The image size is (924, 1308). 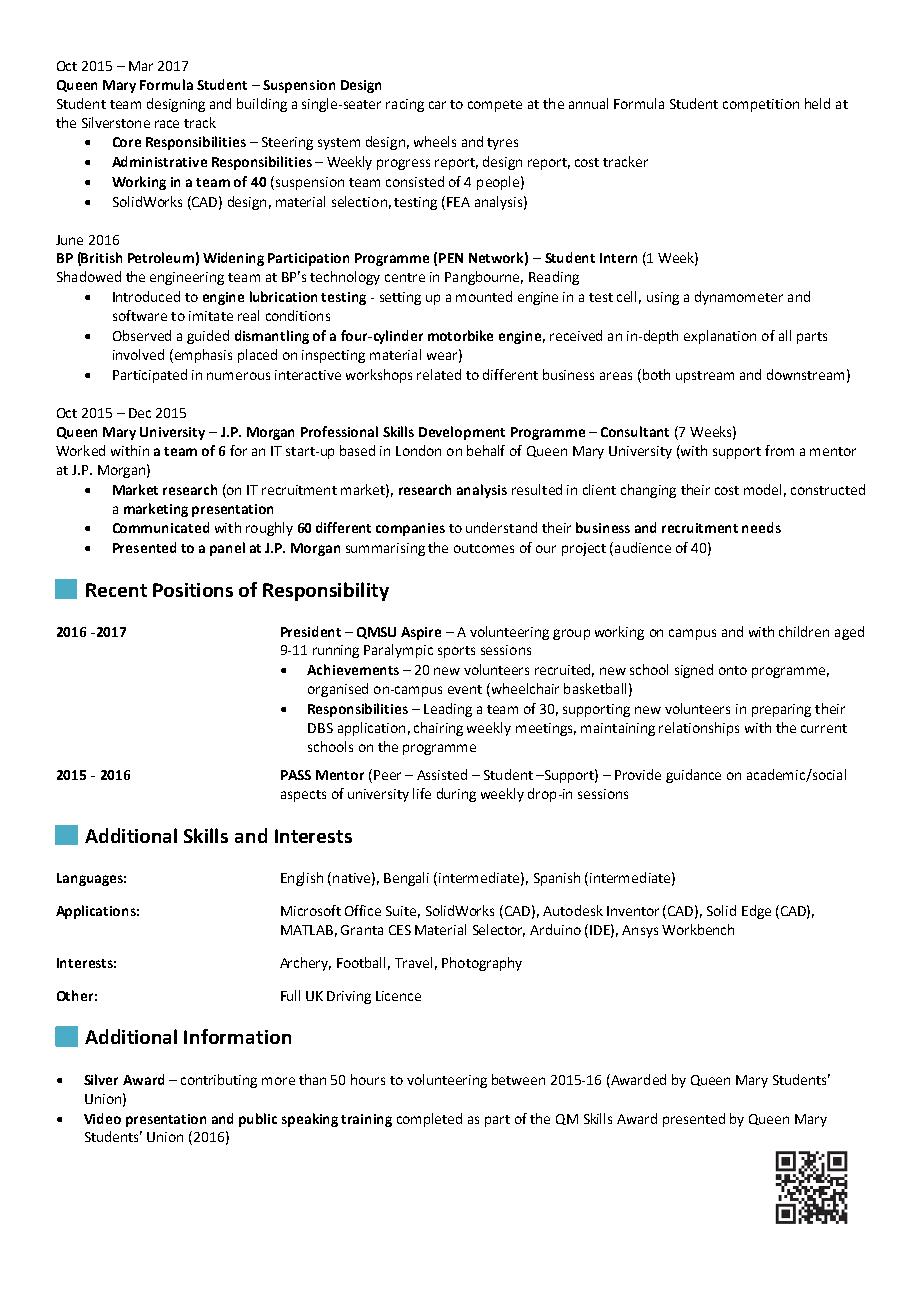 What do you see at coordinates (439, 374) in the document?
I see `related` at bounding box center [439, 374].
